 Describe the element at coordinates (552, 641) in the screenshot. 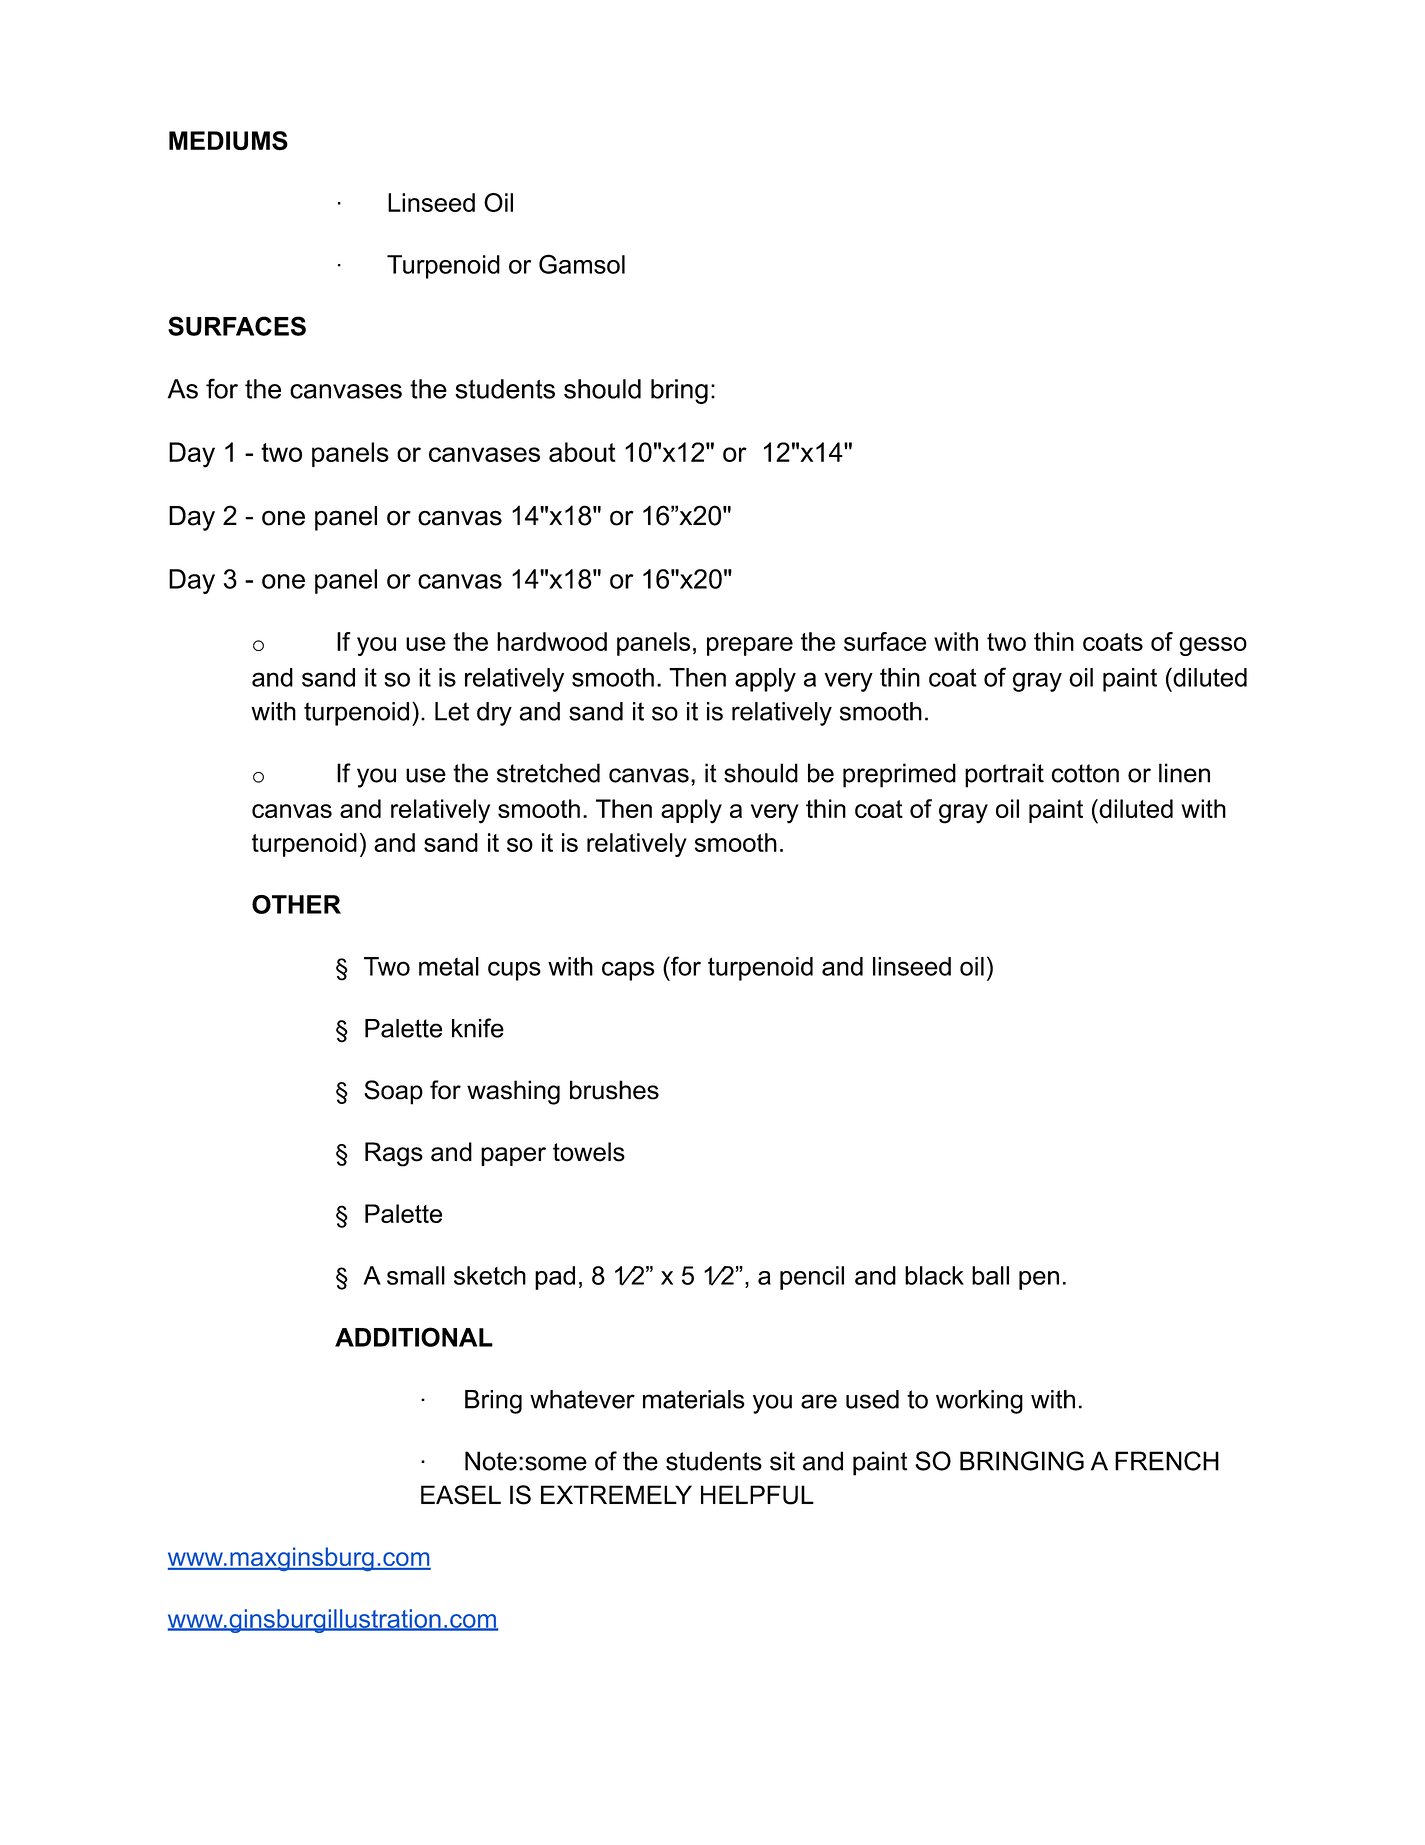

I see `hardwood` at that location.
